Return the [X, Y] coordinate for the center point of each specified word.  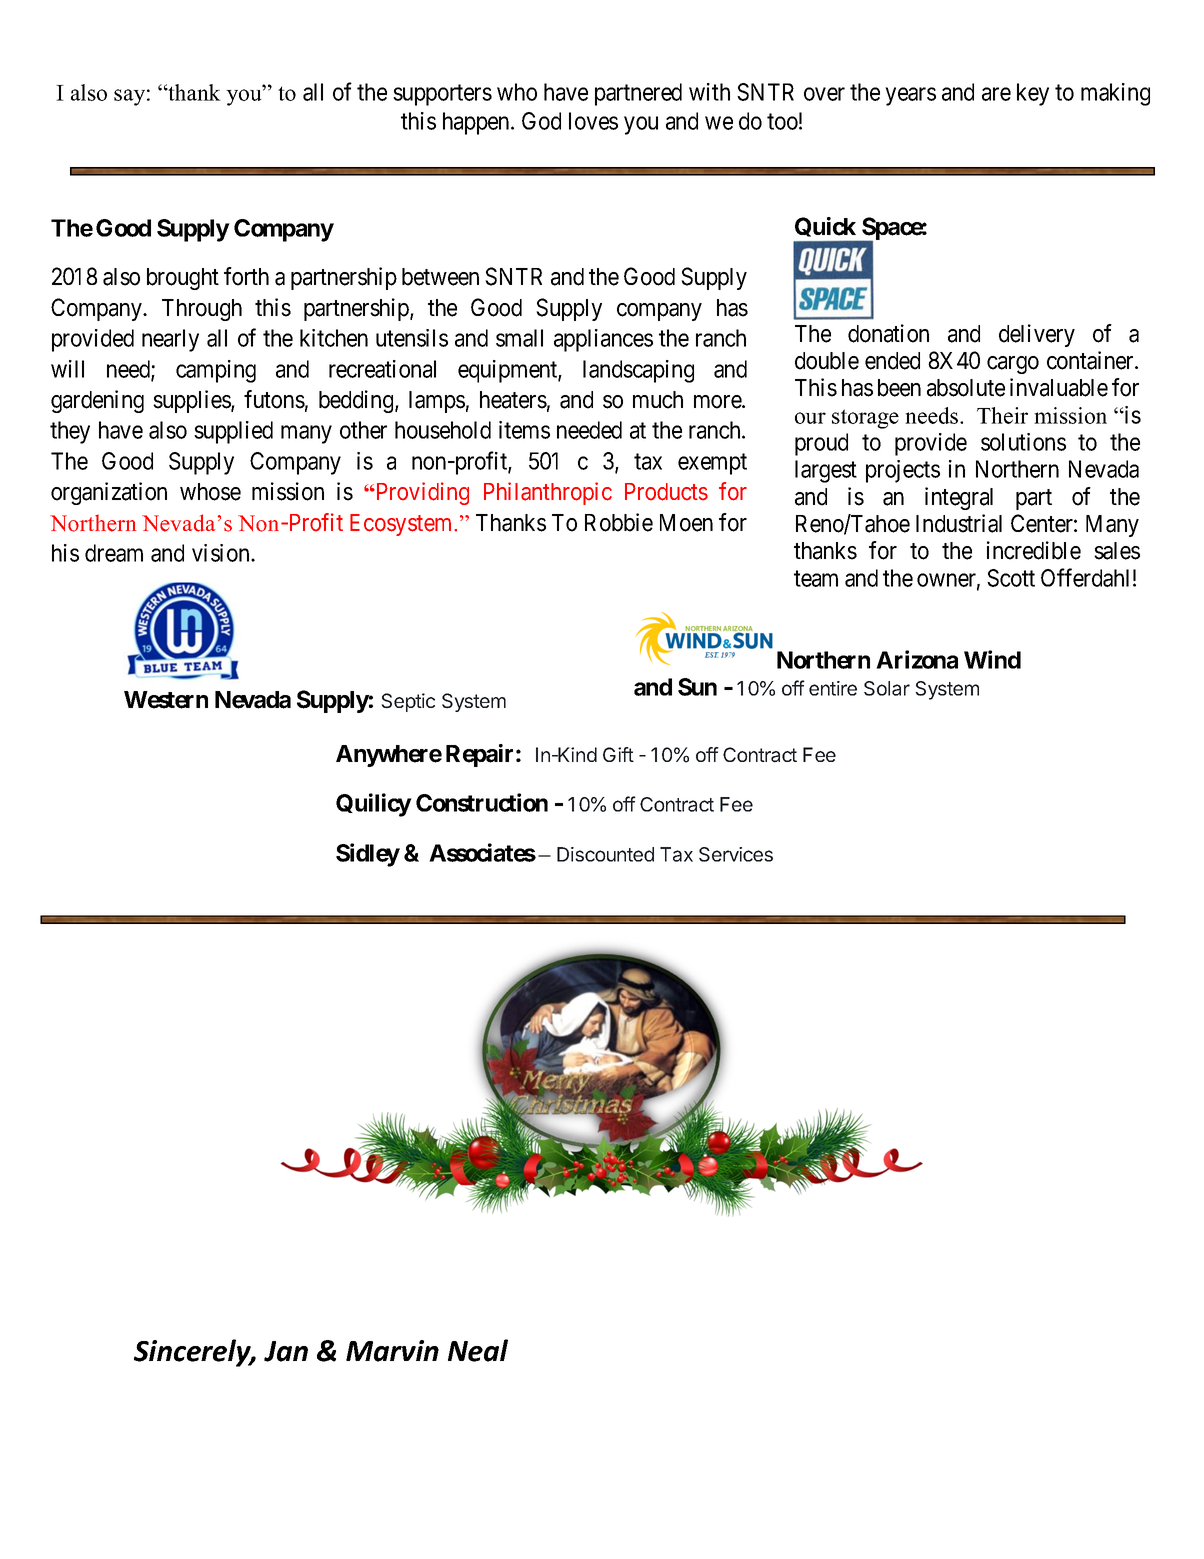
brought [183, 279]
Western [166, 700]
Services [736, 854]
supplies [192, 401]
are [996, 94]
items [524, 430]
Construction [482, 802]
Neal [478, 1350]
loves [593, 121]
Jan [286, 1351]
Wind [992, 659]
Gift [618, 754]
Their [1002, 415]
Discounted [605, 854]
